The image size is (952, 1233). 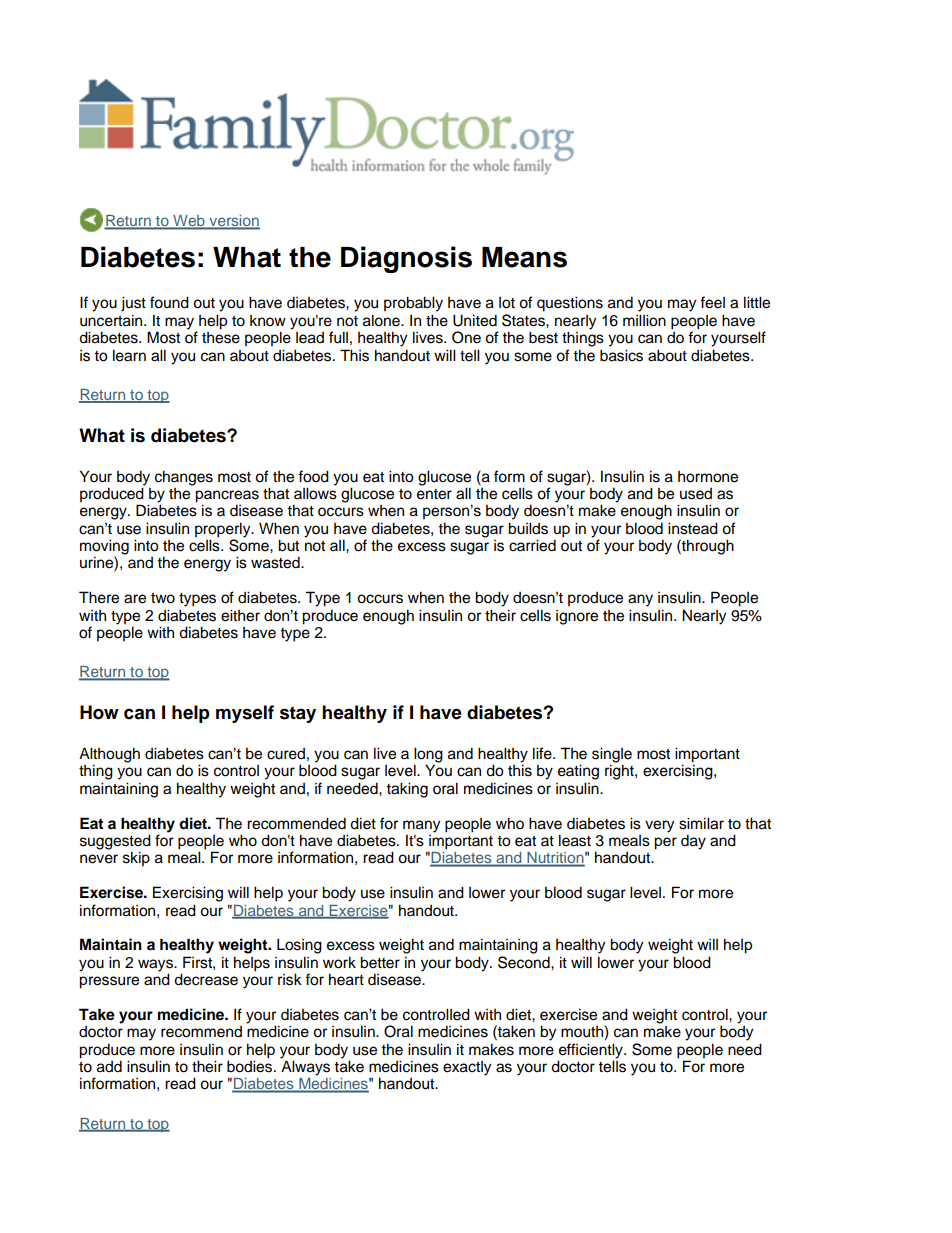 I want to click on taking, so click(x=407, y=790).
